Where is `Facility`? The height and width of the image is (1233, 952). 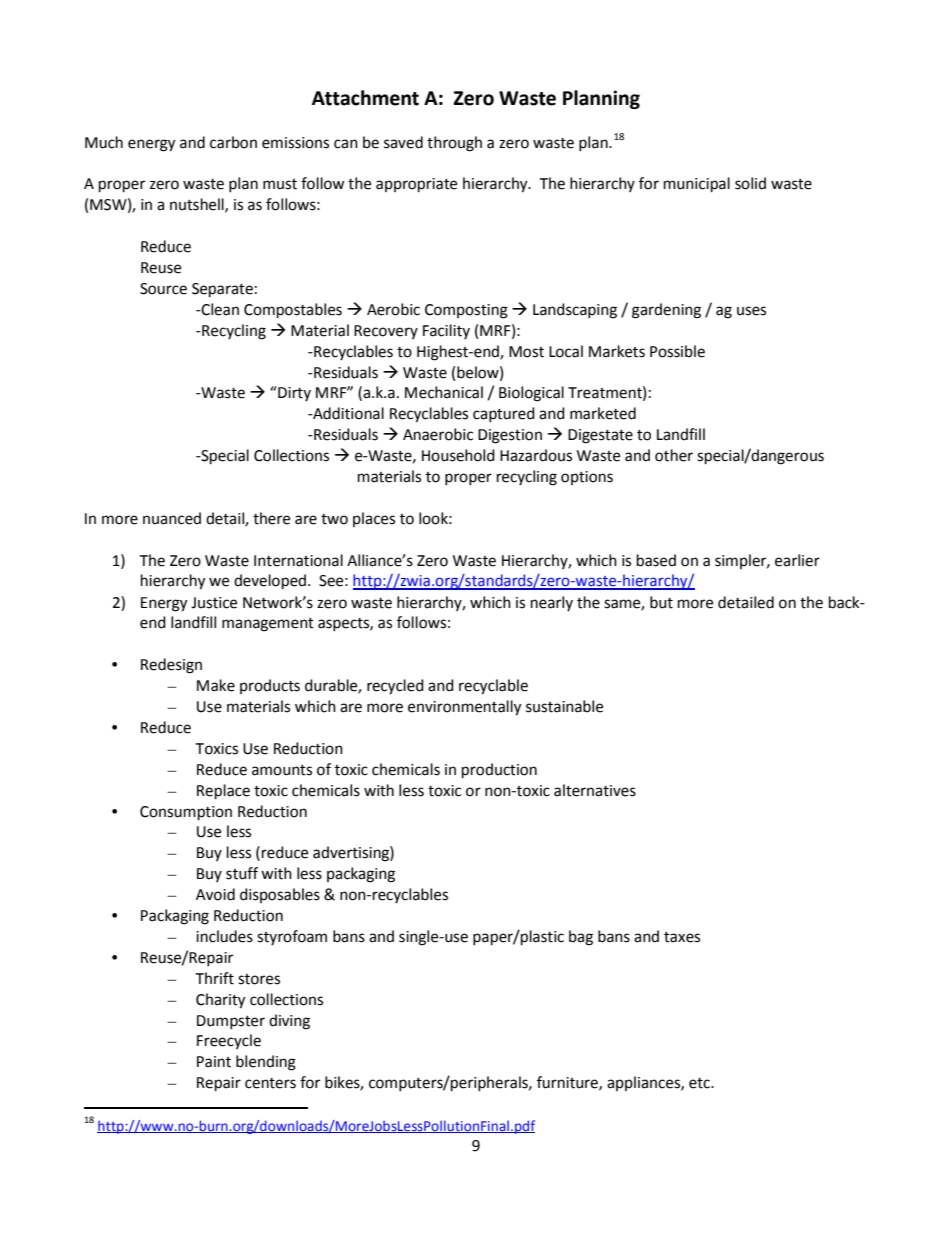 Facility is located at coordinates (446, 331).
